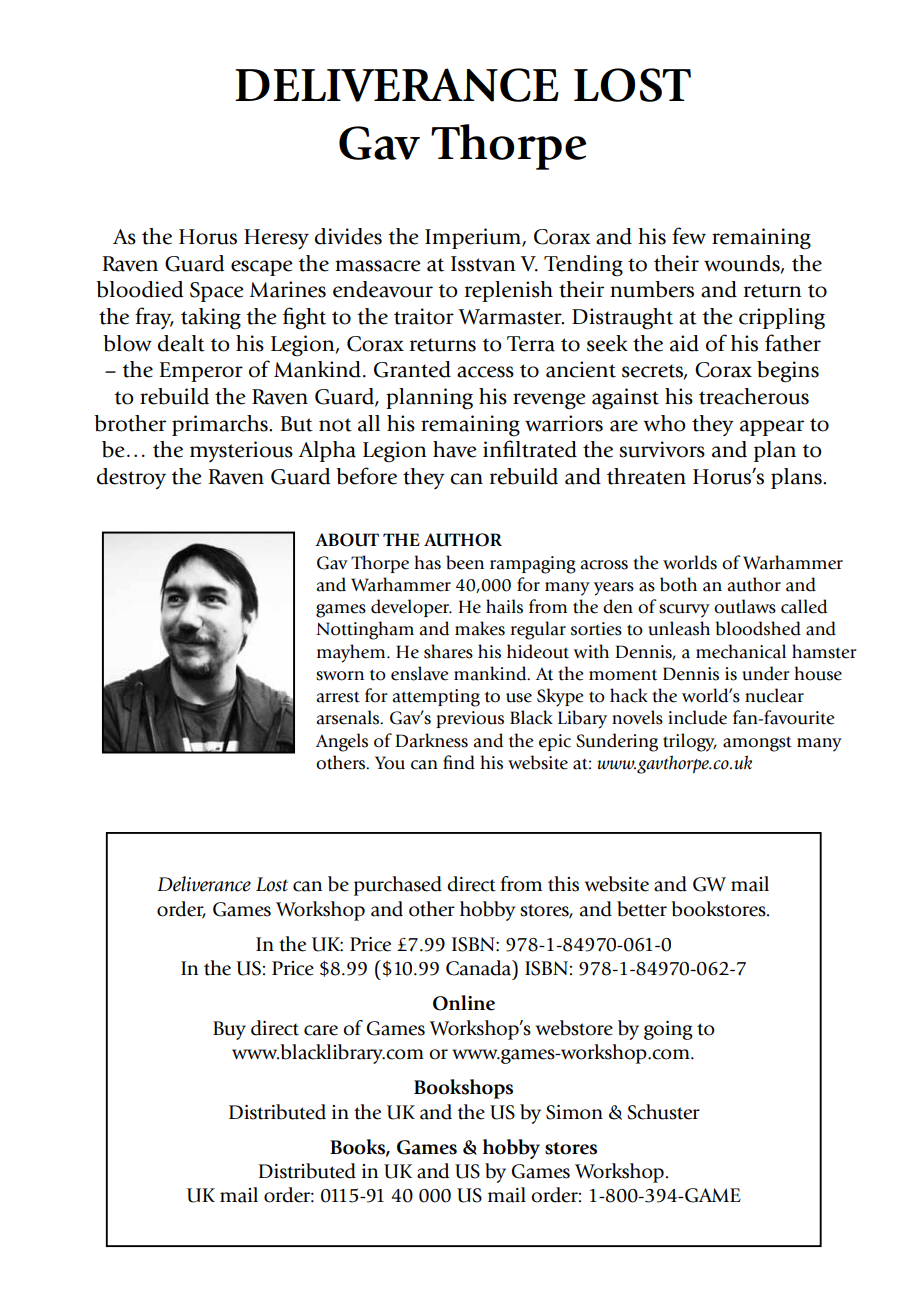 This document has height=1314, width=924. Describe the element at coordinates (509, 291) in the document. I see `replenish` at that location.
